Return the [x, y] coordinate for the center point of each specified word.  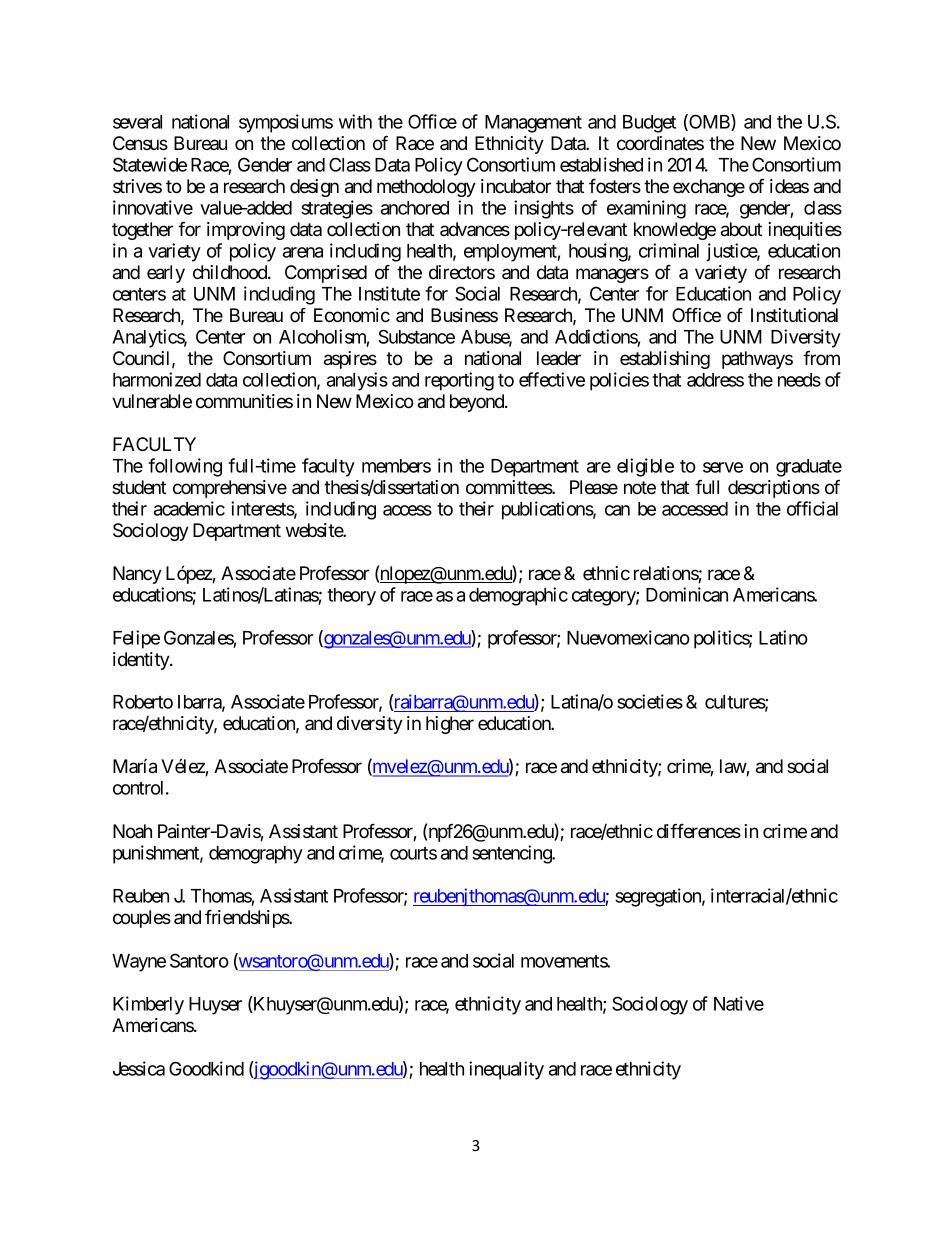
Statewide [150, 164]
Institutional [794, 315]
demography [256, 855]
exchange [709, 188]
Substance [416, 336]
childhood [231, 272]
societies [650, 701]
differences [699, 830]
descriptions [774, 489]
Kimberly [148, 1005]
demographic [518, 596]
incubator [516, 186]
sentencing [513, 854]
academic [189, 508]
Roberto [143, 702]
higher [450, 725]
